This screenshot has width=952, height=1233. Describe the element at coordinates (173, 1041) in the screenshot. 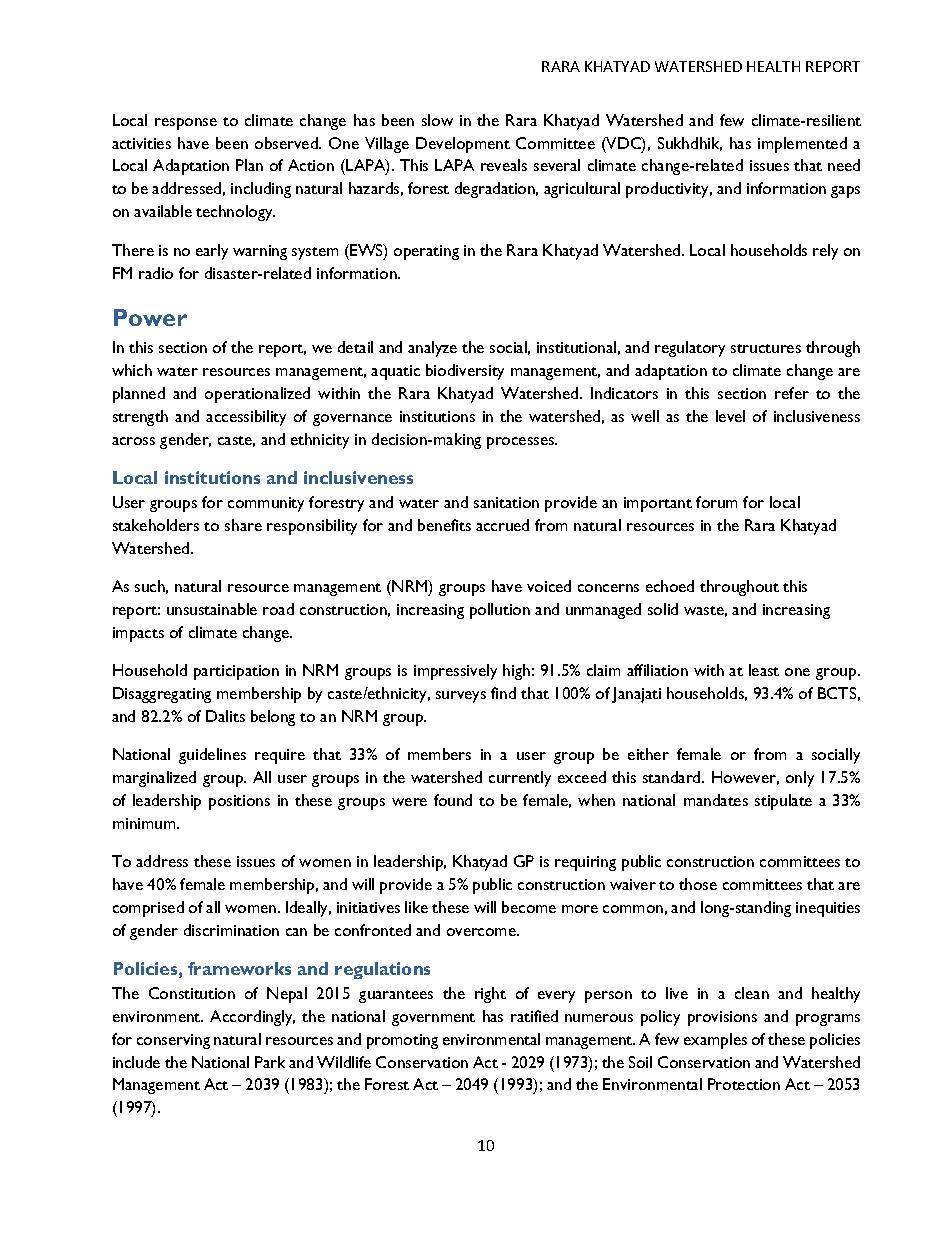

I see `conserving` at that location.
